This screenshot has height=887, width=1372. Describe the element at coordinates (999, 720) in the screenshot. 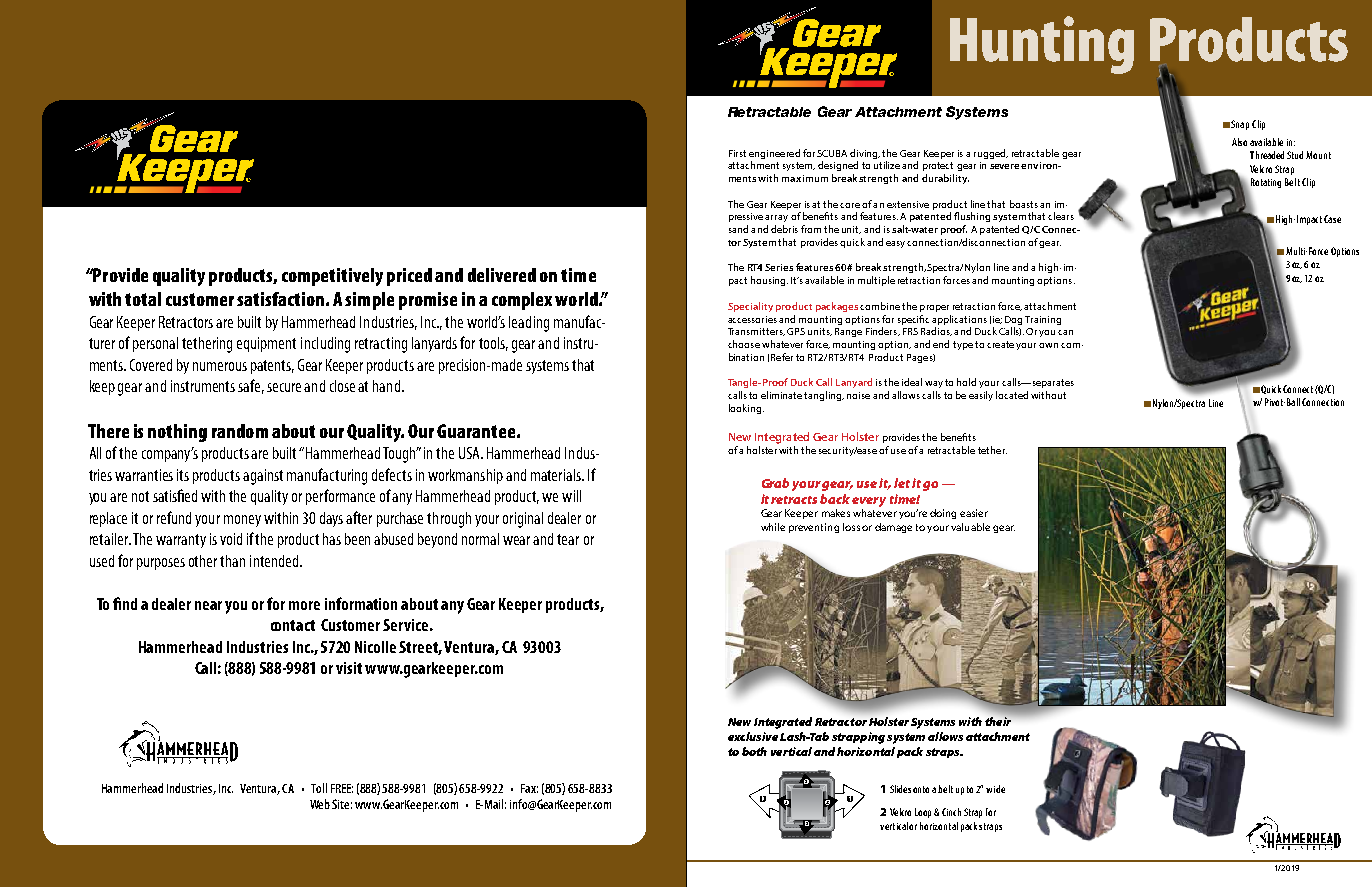

I see `their` at that location.
